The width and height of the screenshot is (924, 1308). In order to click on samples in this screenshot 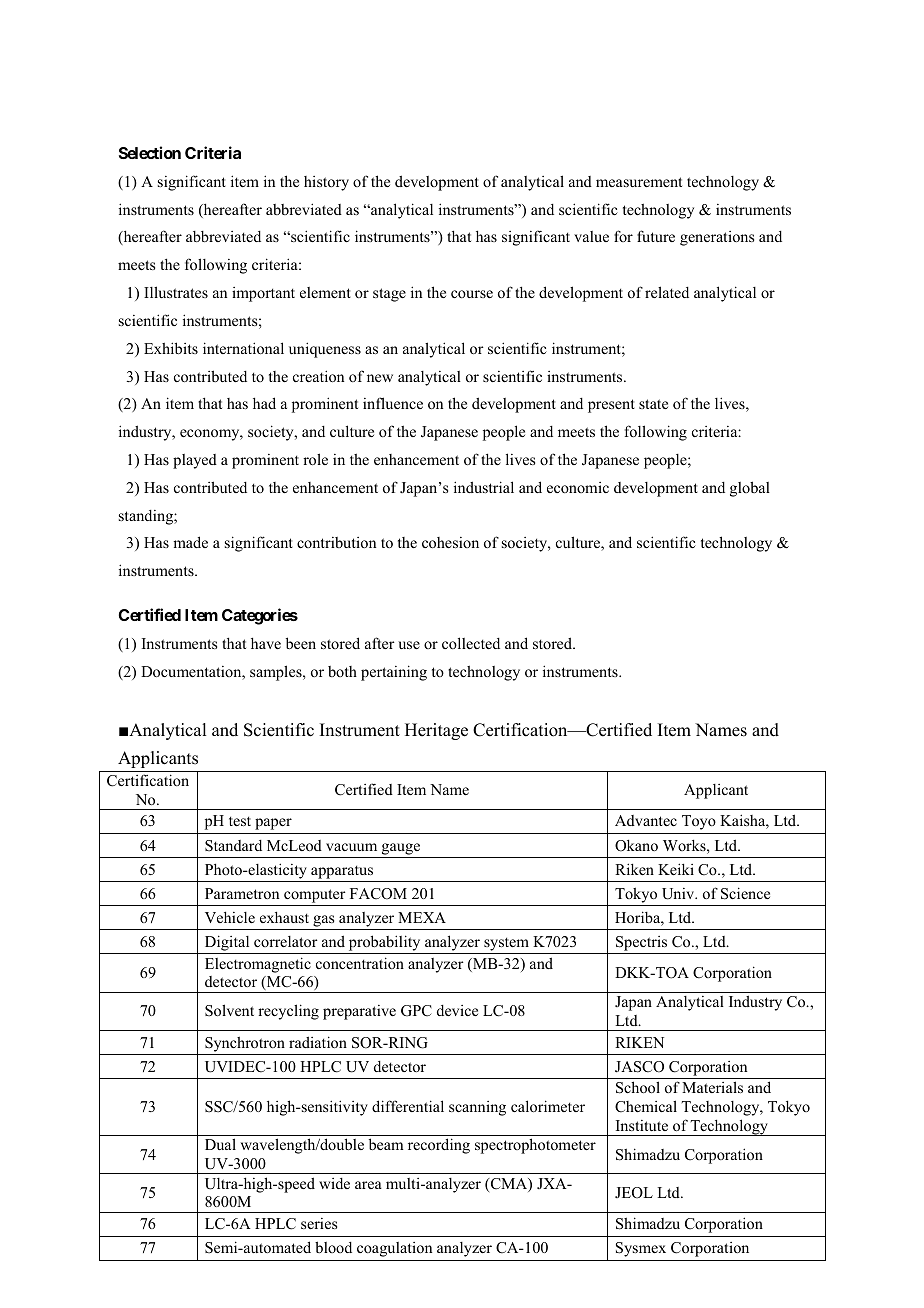, I will do `click(277, 673)`.
